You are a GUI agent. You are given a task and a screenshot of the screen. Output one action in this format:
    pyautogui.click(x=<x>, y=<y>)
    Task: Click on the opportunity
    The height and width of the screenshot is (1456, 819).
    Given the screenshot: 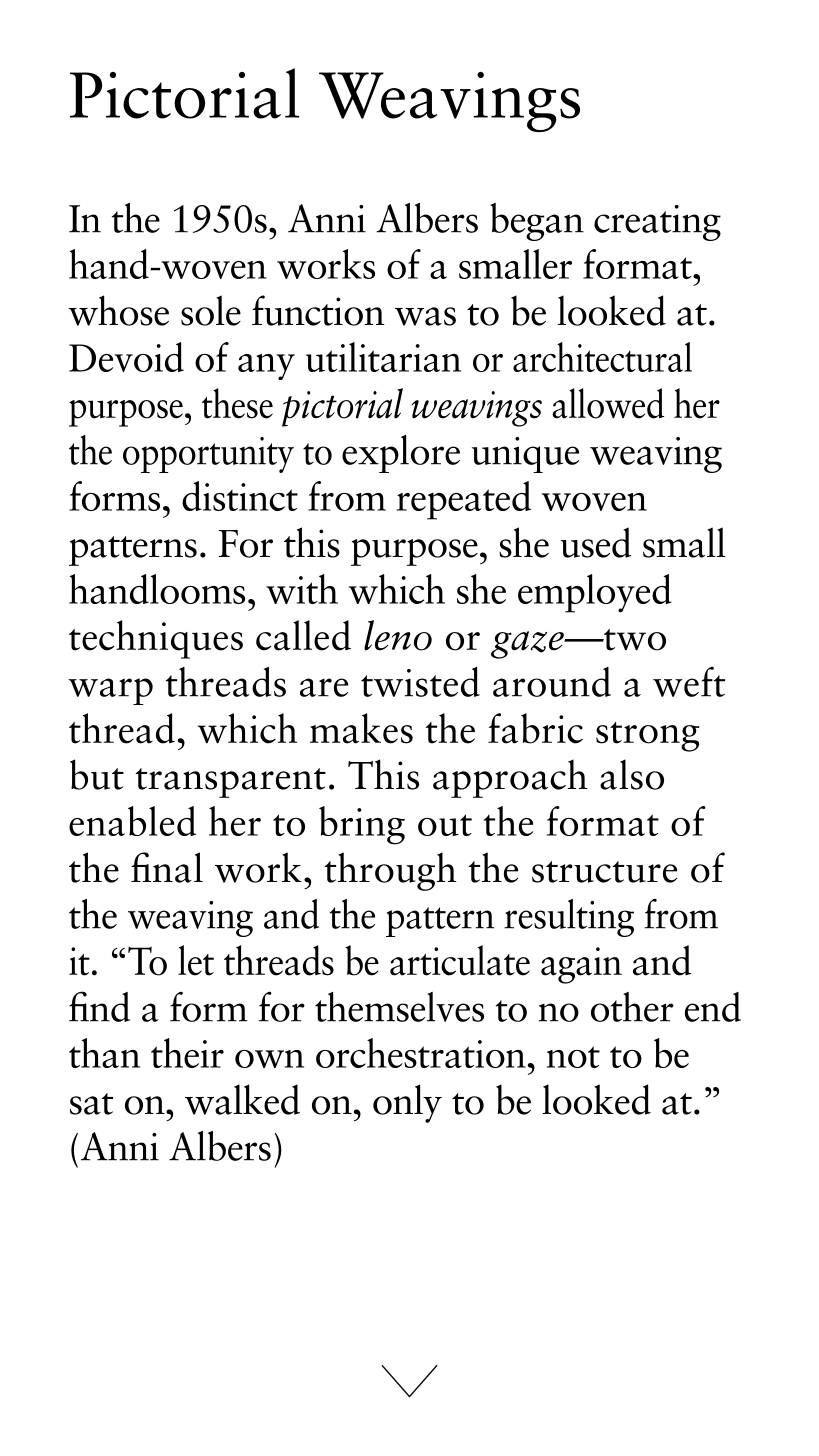 What is the action you would take?
    pyautogui.click(x=208, y=455)
